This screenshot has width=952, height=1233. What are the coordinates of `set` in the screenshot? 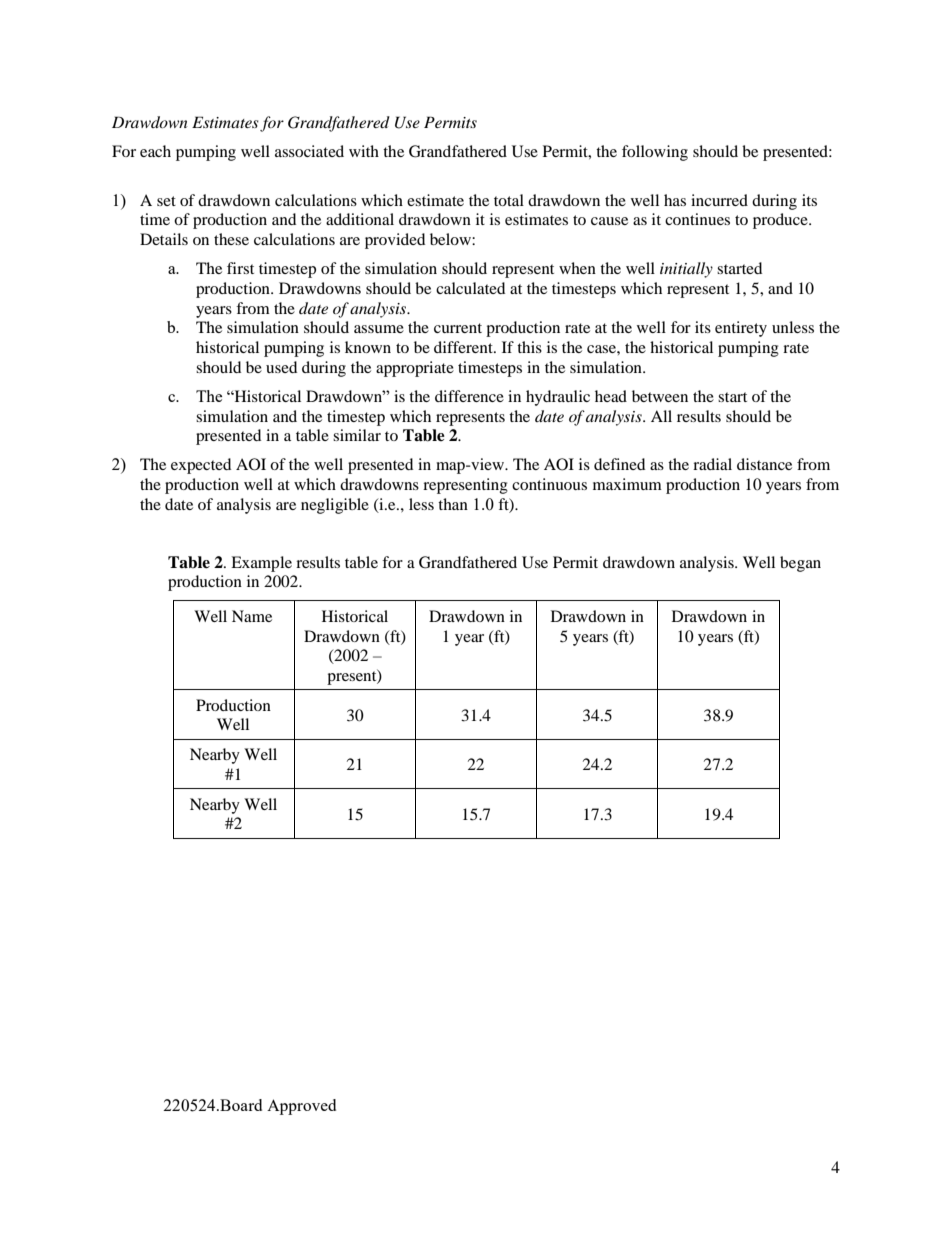 It's located at (166, 201).
